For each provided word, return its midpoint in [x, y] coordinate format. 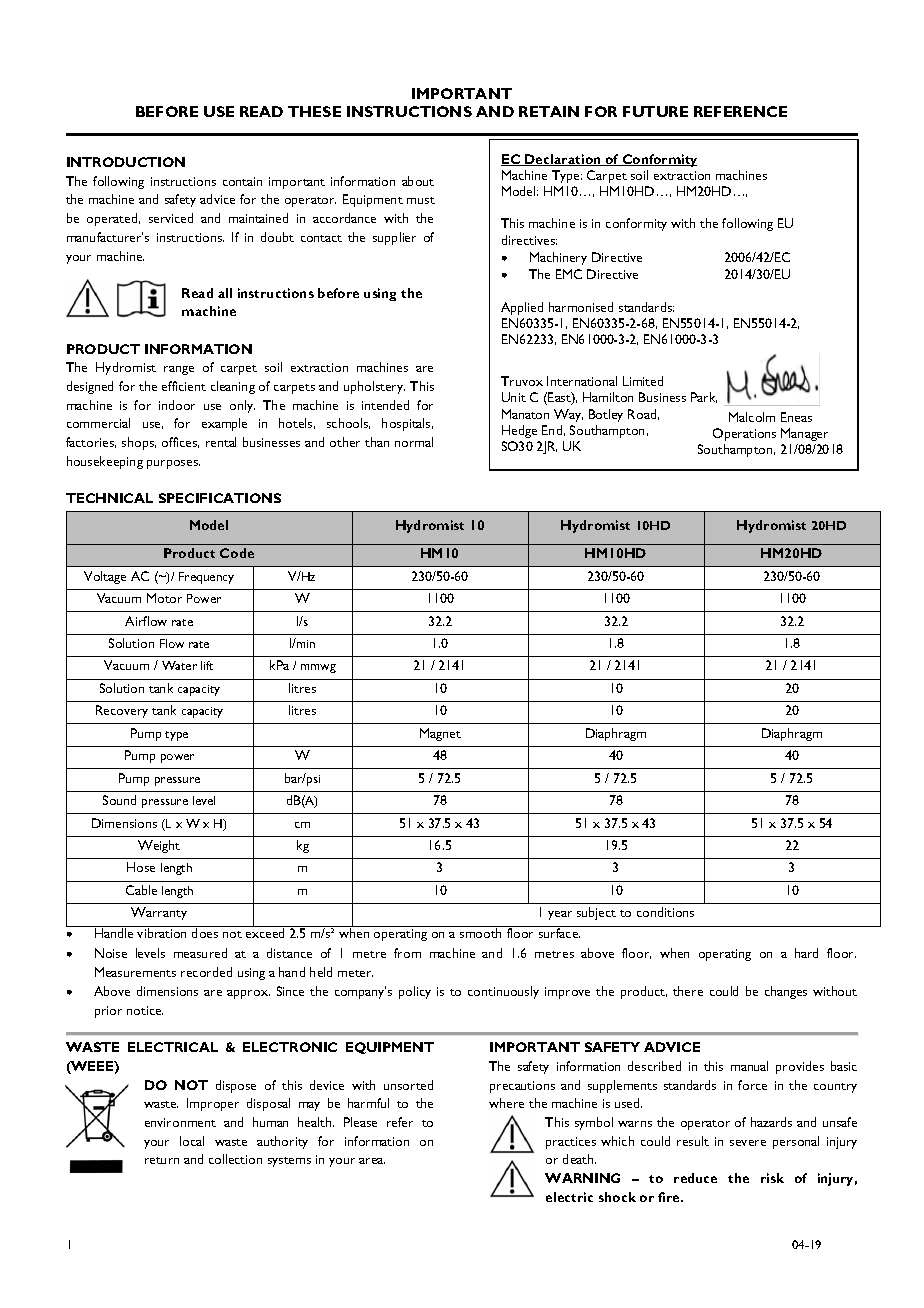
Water [179, 665]
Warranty [159, 913]
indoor [177, 405]
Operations [744, 434]
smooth [480, 933]
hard [806, 953]
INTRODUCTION [126, 162]
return [162, 1160]
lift [207, 665]
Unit [514, 397]
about [418, 181]
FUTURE [655, 111]
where [506, 1103]
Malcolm [752, 417]
